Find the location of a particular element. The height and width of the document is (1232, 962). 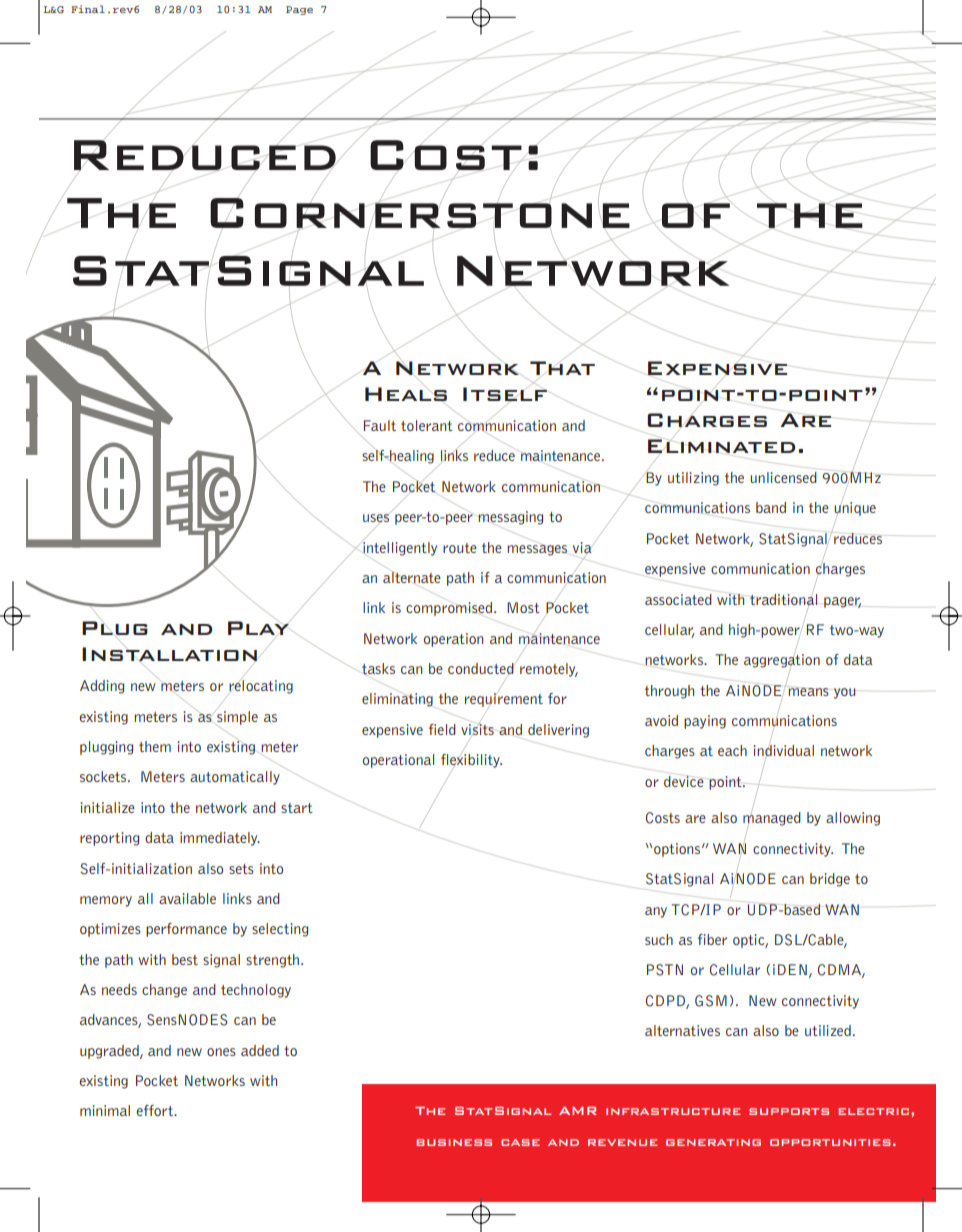

That is located at coordinates (562, 368).
